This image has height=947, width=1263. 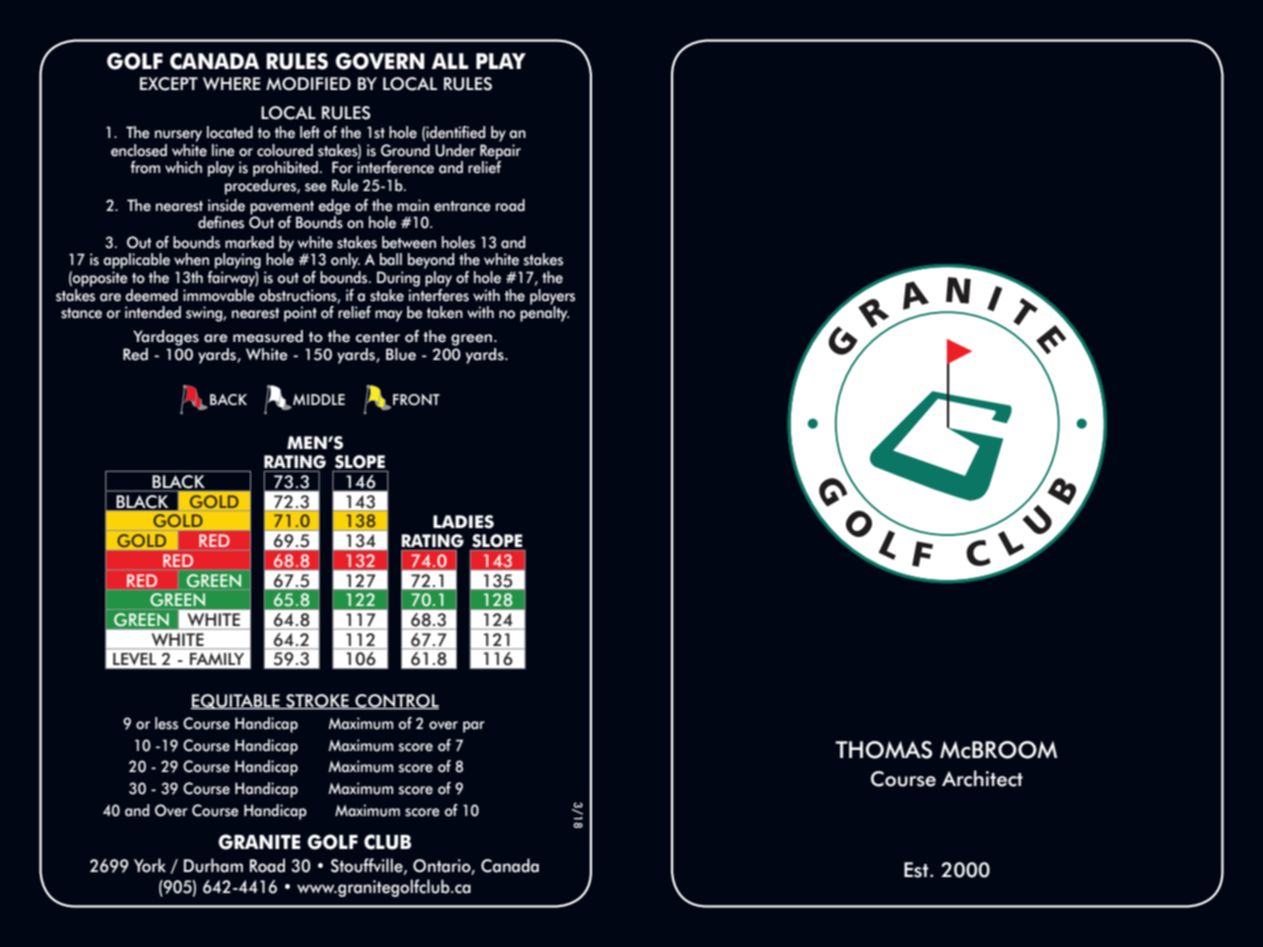 I want to click on par, so click(x=474, y=727).
